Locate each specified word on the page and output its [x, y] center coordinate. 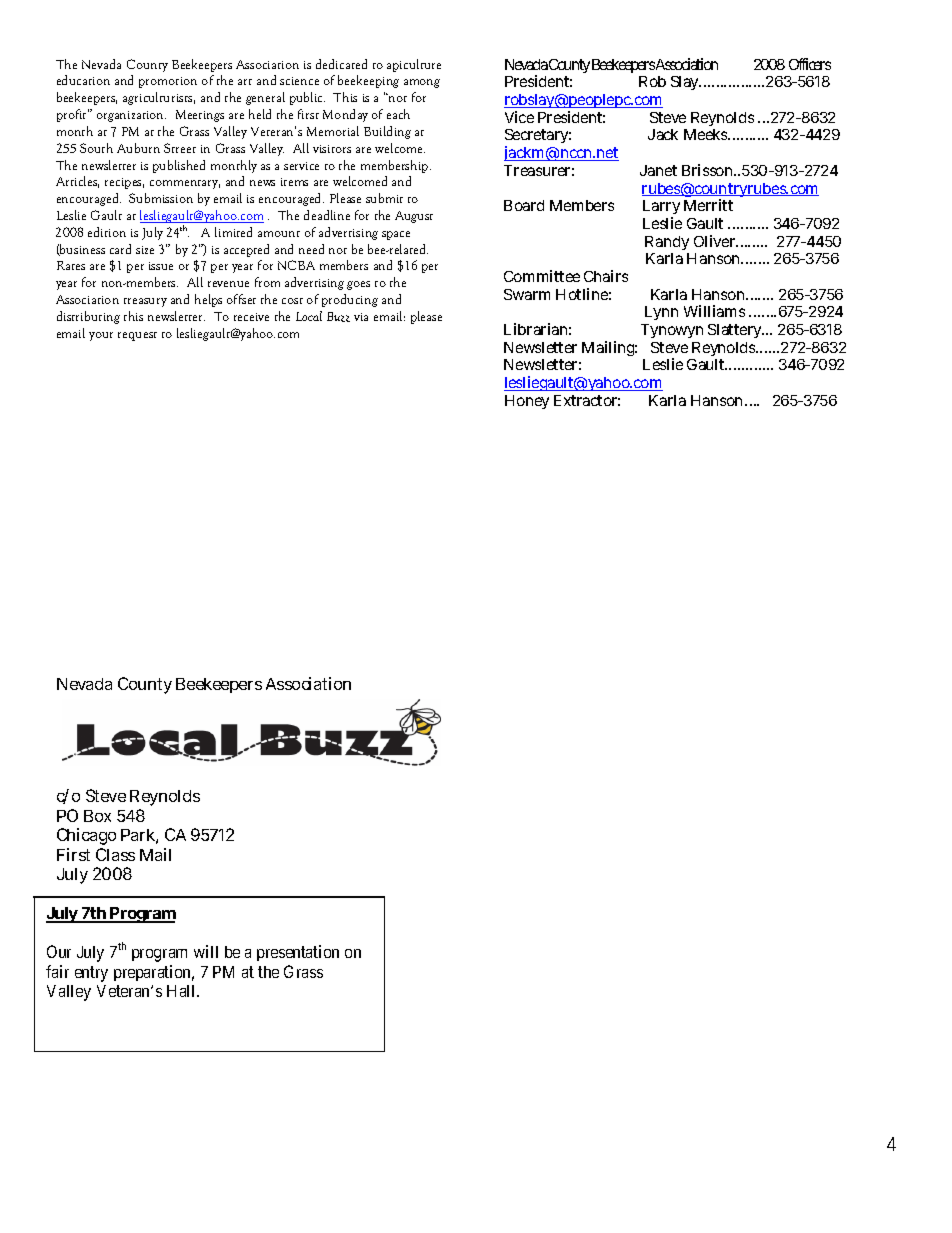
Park [139, 836]
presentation [298, 953]
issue [161, 266]
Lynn [661, 313]
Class [115, 854]
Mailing [609, 348]
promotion [168, 82]
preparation [154, 973]
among [422, 83]
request [137, 336]
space [396, 235]
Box [97, 816]
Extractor [587, 400]
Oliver [716, 241]
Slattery [736, 331]
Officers [810, 64]
